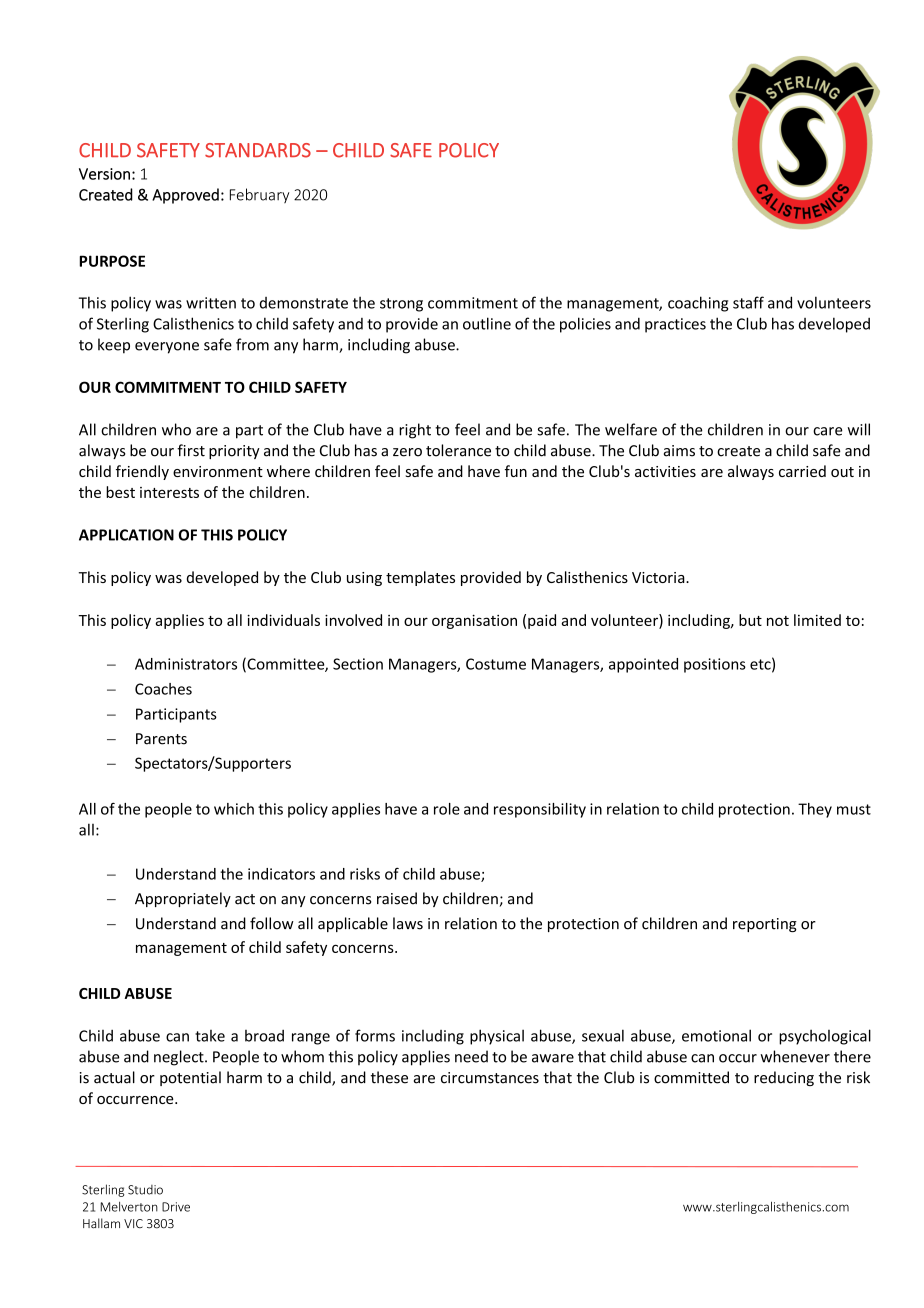 This screenshot has height=1308, width=924. Describe the element at coordinates (185, 196) in the screenshot. I see `Approved` at that location.
